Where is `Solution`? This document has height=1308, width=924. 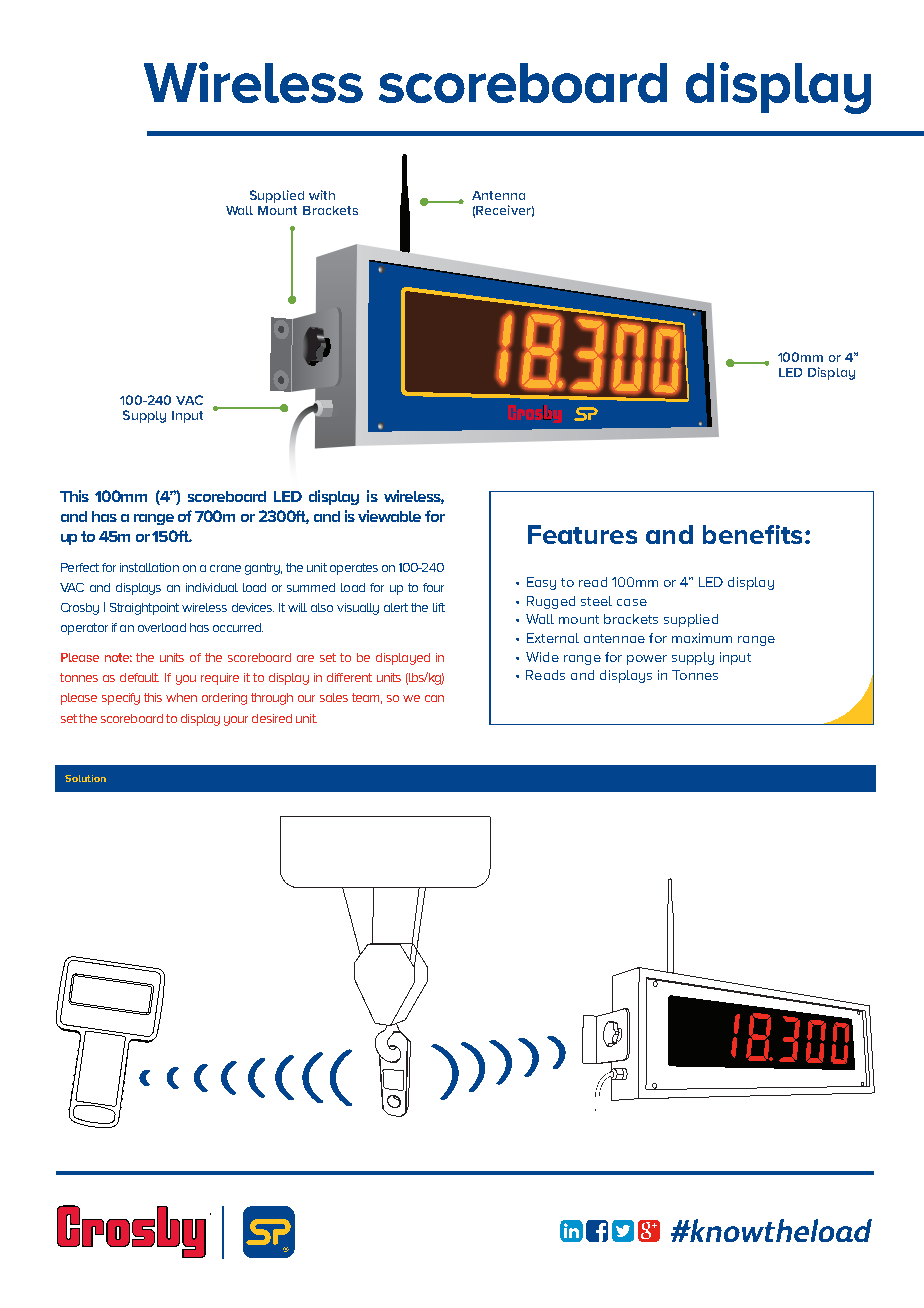
Solution is located at coordinates (85, 778).
